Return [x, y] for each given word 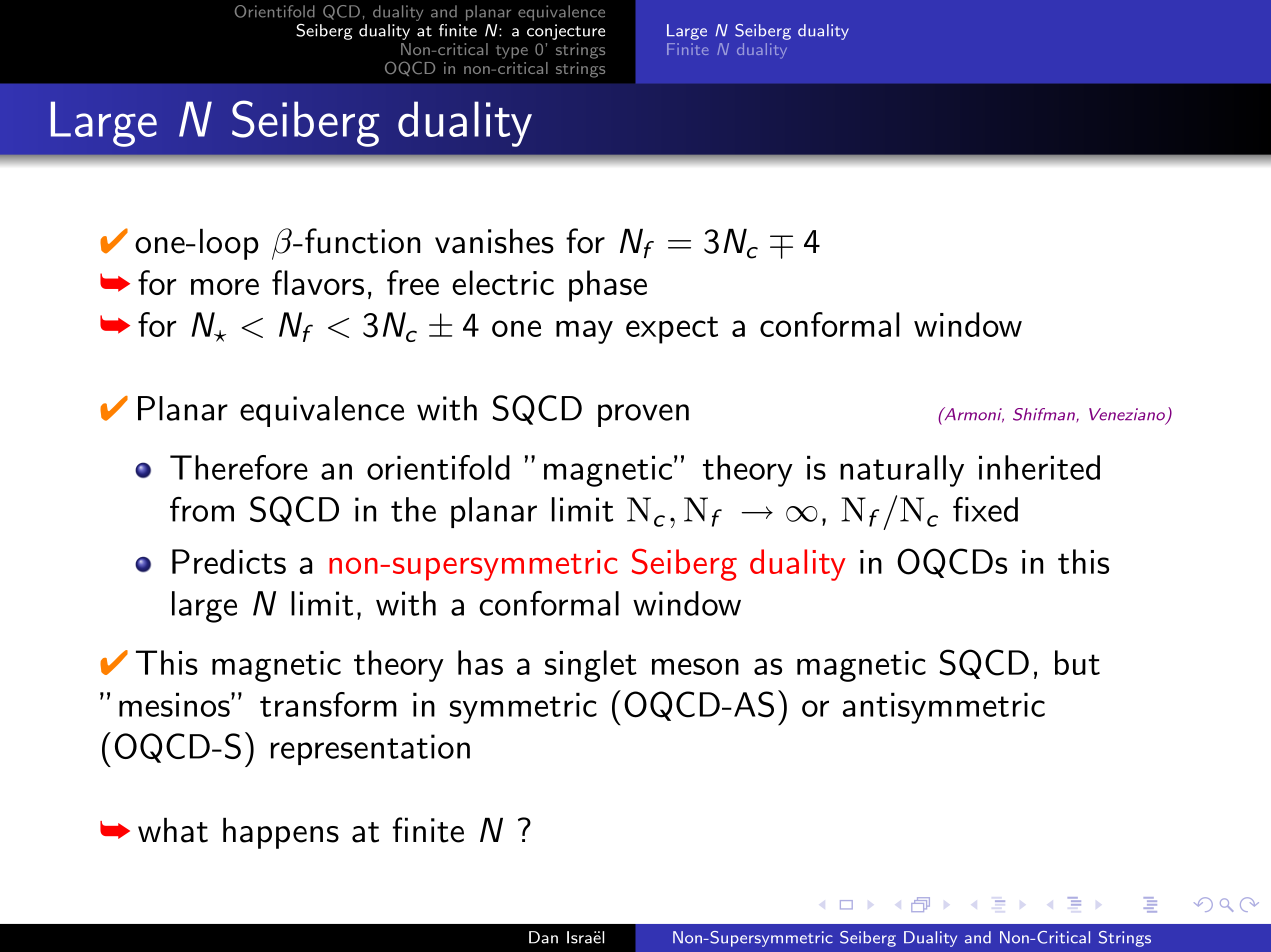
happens [281, 833]
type [512, 52]
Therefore [239, 467]
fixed [985, 509]
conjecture [566, 32]
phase [608, 286]
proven [643, 415]
